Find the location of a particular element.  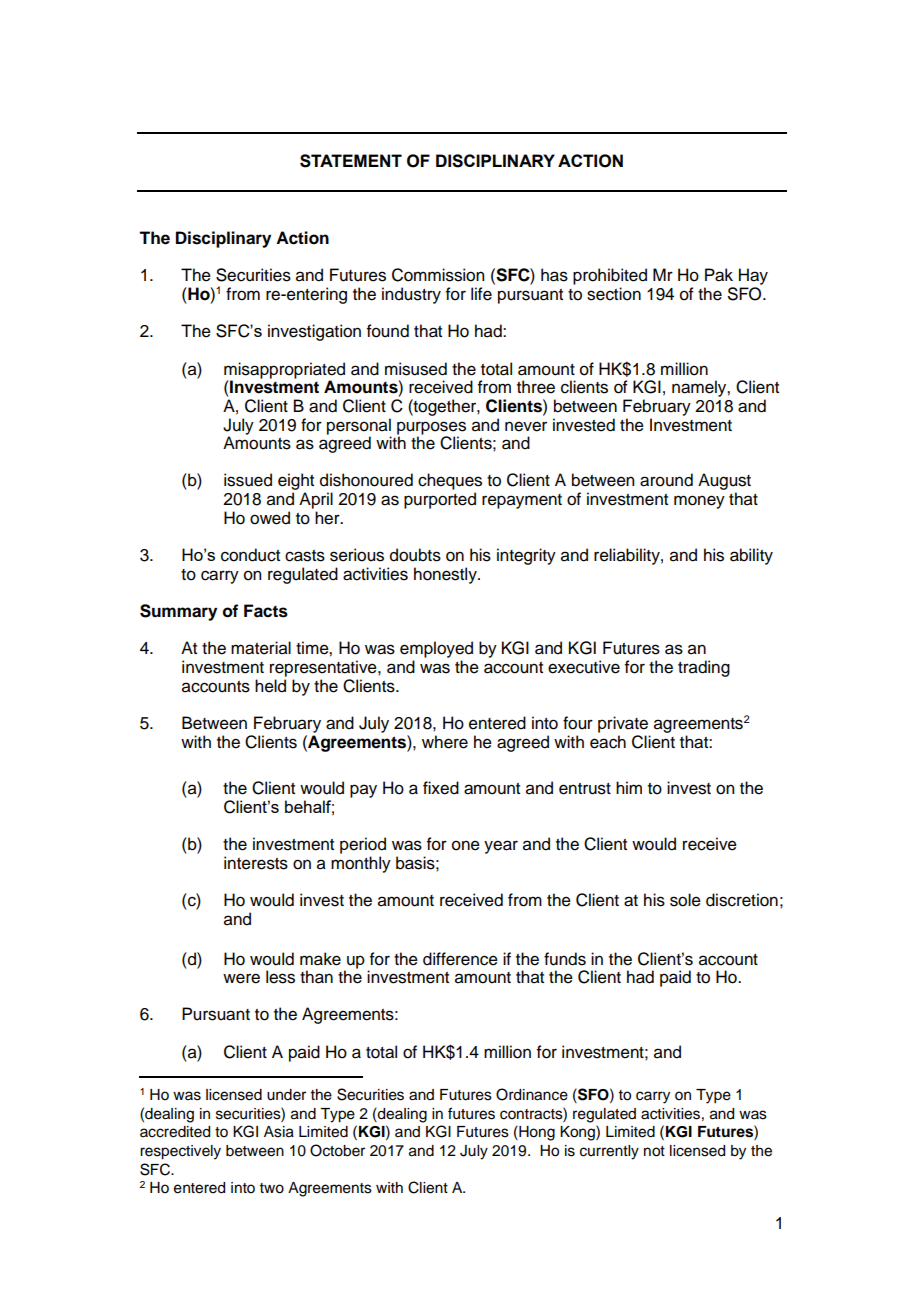

owed is located at coordinates (270, 518).
